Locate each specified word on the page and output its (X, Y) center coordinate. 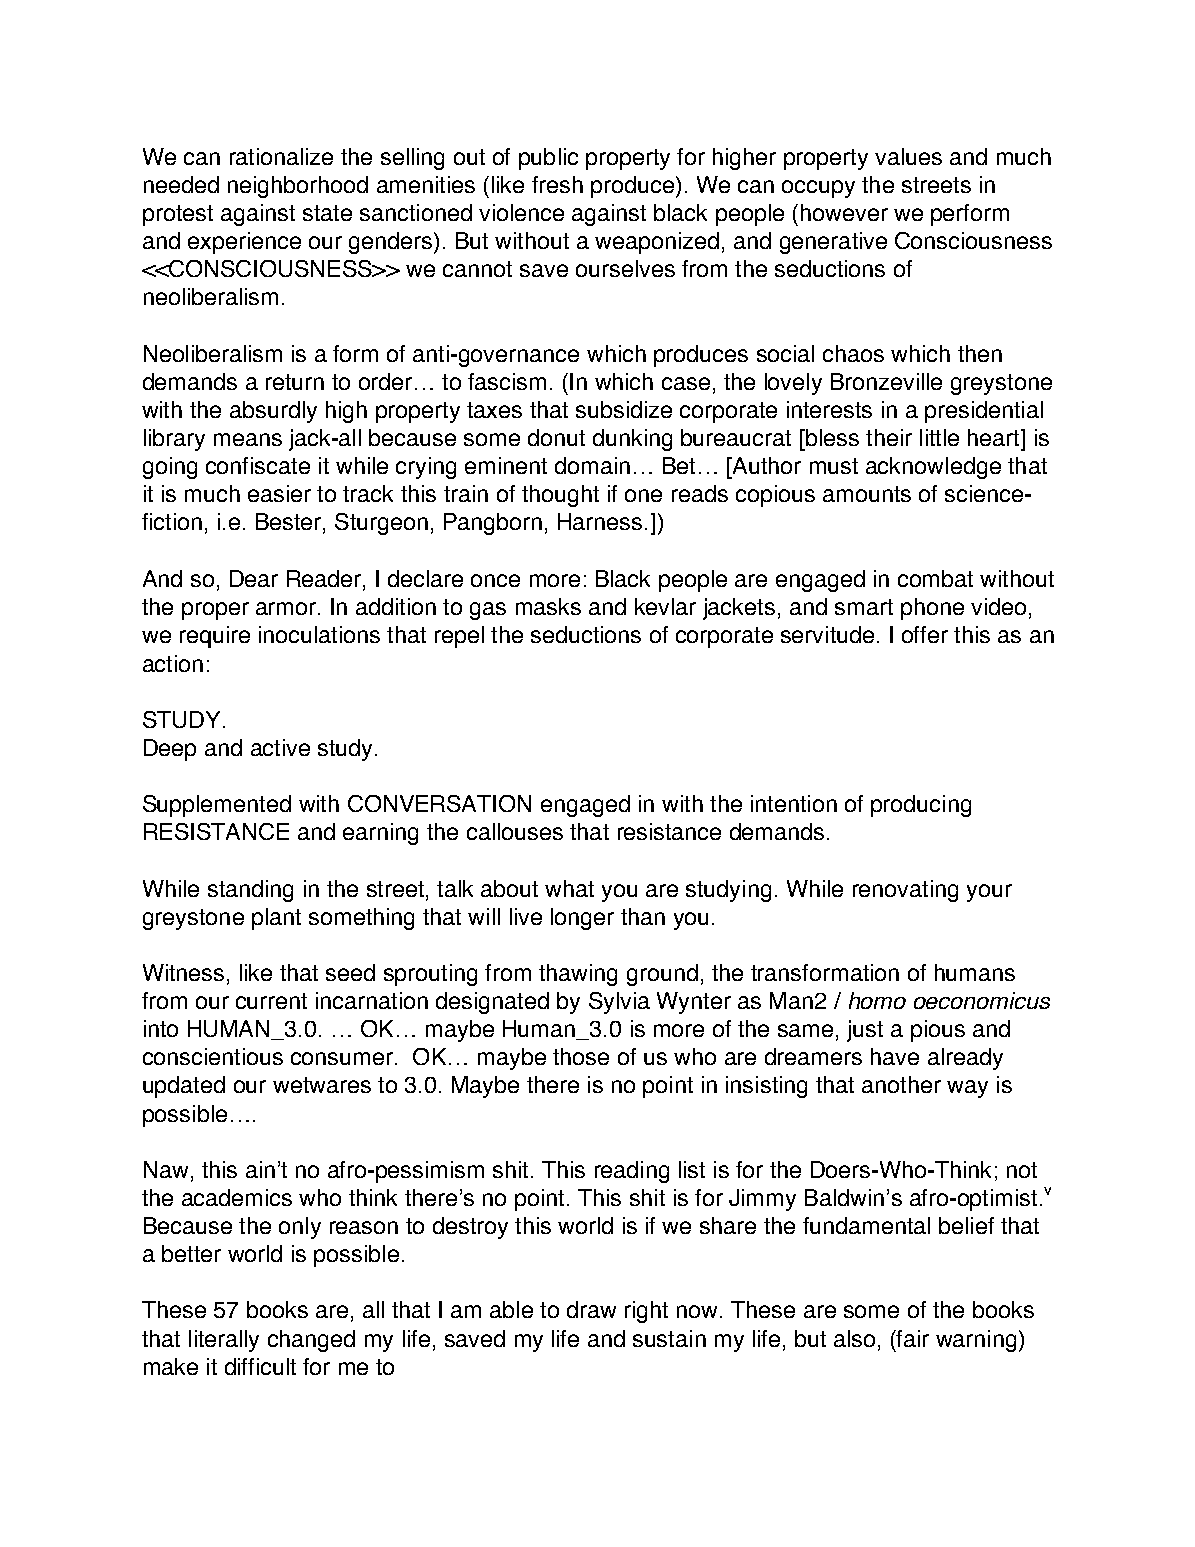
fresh (557, 184)
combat (935, 578)
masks (548, 606)
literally (224, 1341)
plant (276, 919)
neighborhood (298, 187)
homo (877, 1000)
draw (591, 1309)
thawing (578, 975)
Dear (254, 578)
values (908, 156)
